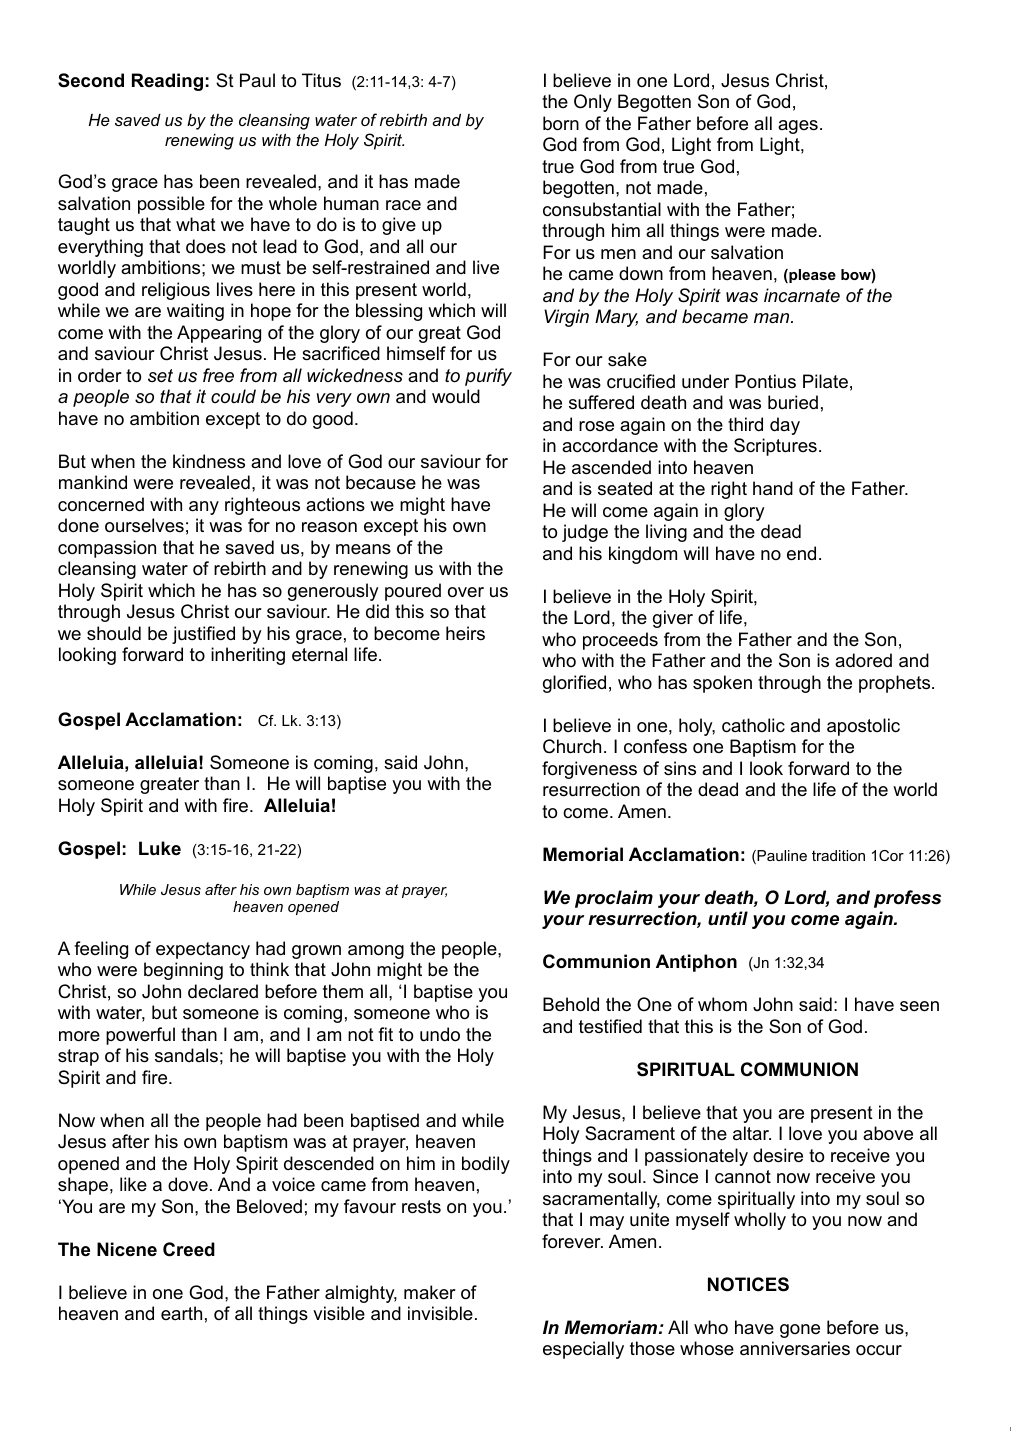  Describe the element at coordinates (140, 1036) in the screenshot. I see `powerful` at that location.
